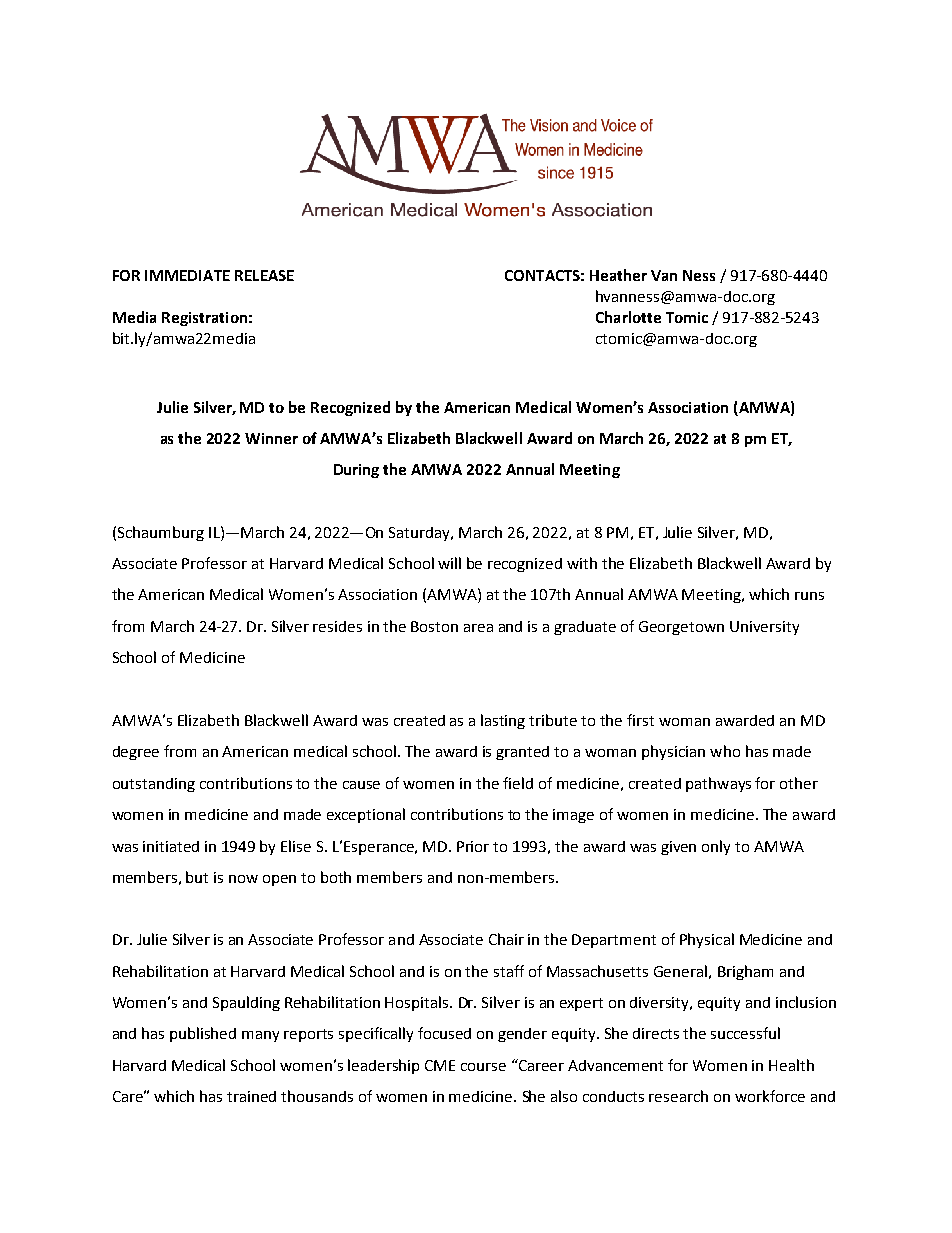 This page has height=1233, width=952. Describe the element at coordinates (809, 596) in the page. I see `runs` at that location.
